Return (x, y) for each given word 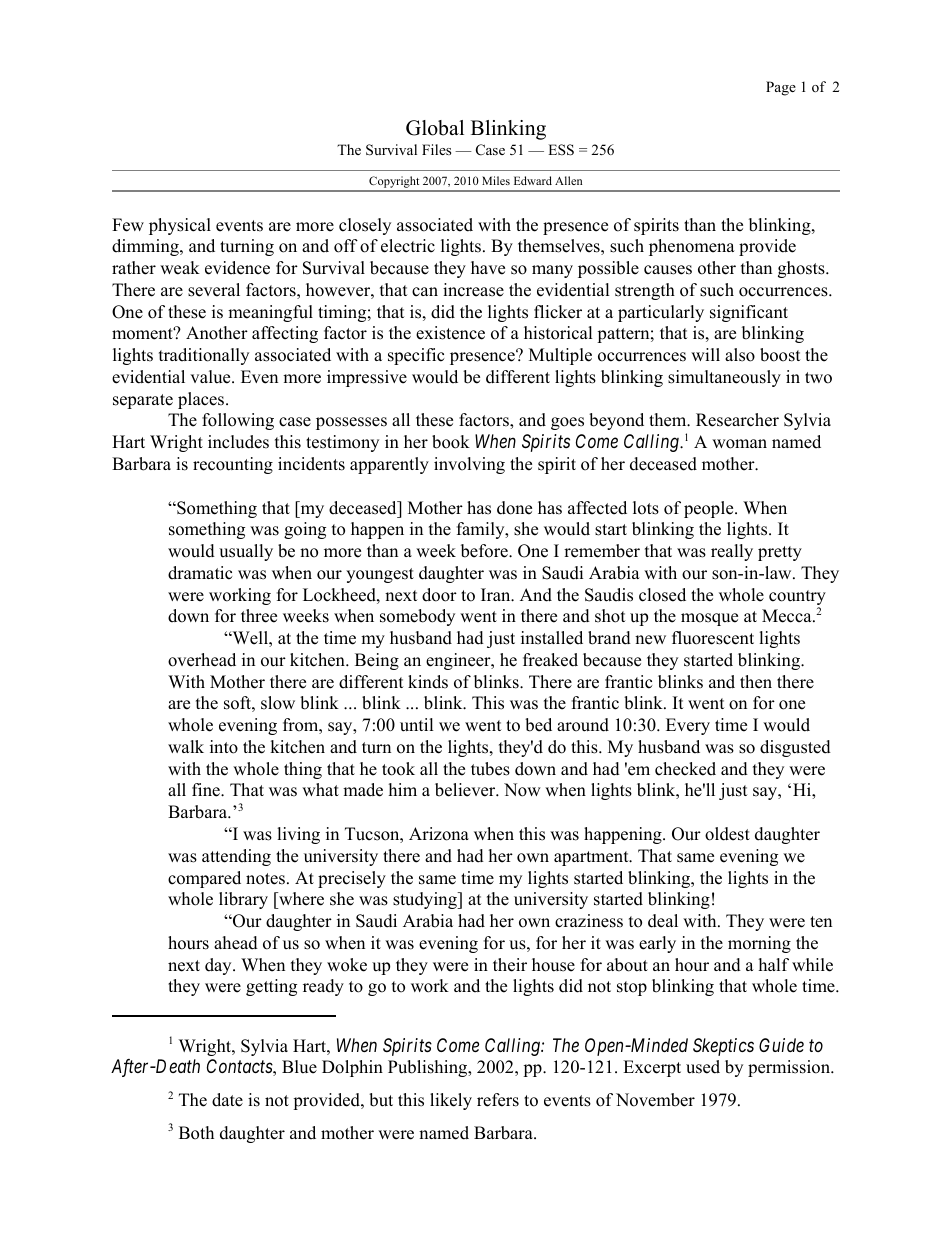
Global (435, 128)
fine (207, 790)
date (227, 1100)
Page (781, 88)
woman (739, 444)
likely (451, 1101)
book (451, 442)
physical (180, 226)
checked (685, 769)
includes (238, 442)
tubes (490, 769)
